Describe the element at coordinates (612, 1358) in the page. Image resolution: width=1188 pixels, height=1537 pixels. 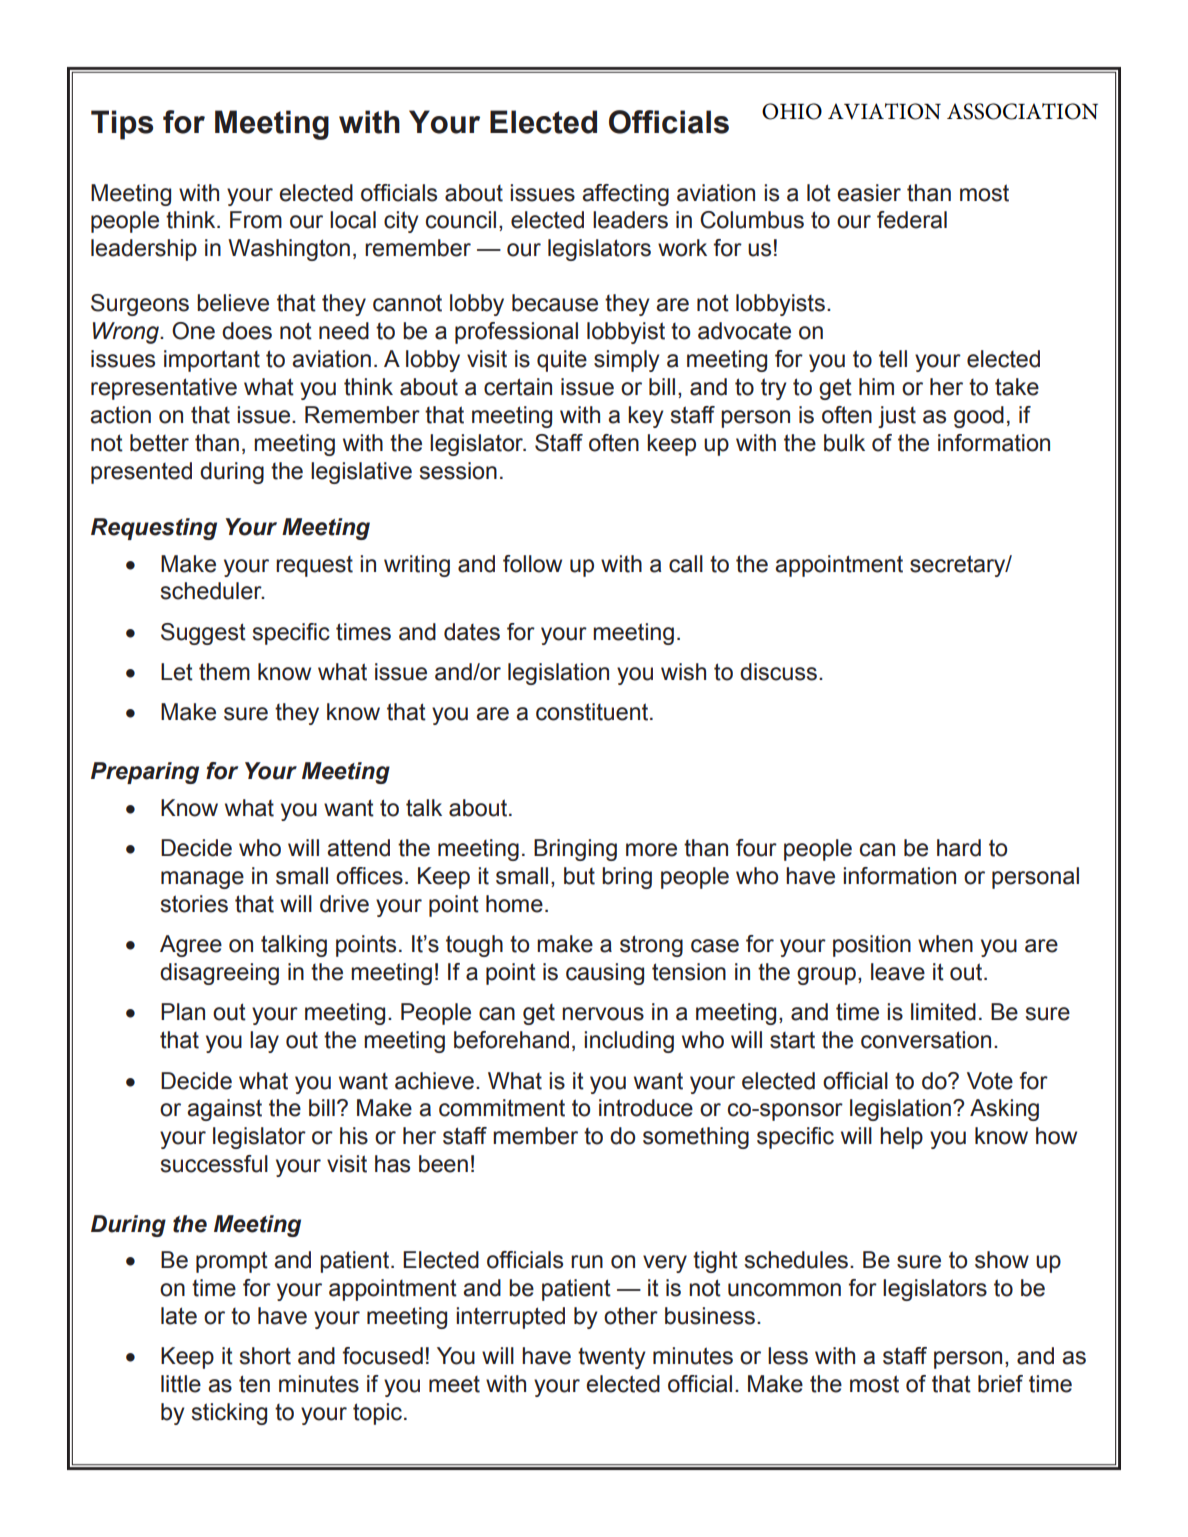
I see `twenty` at that location.
